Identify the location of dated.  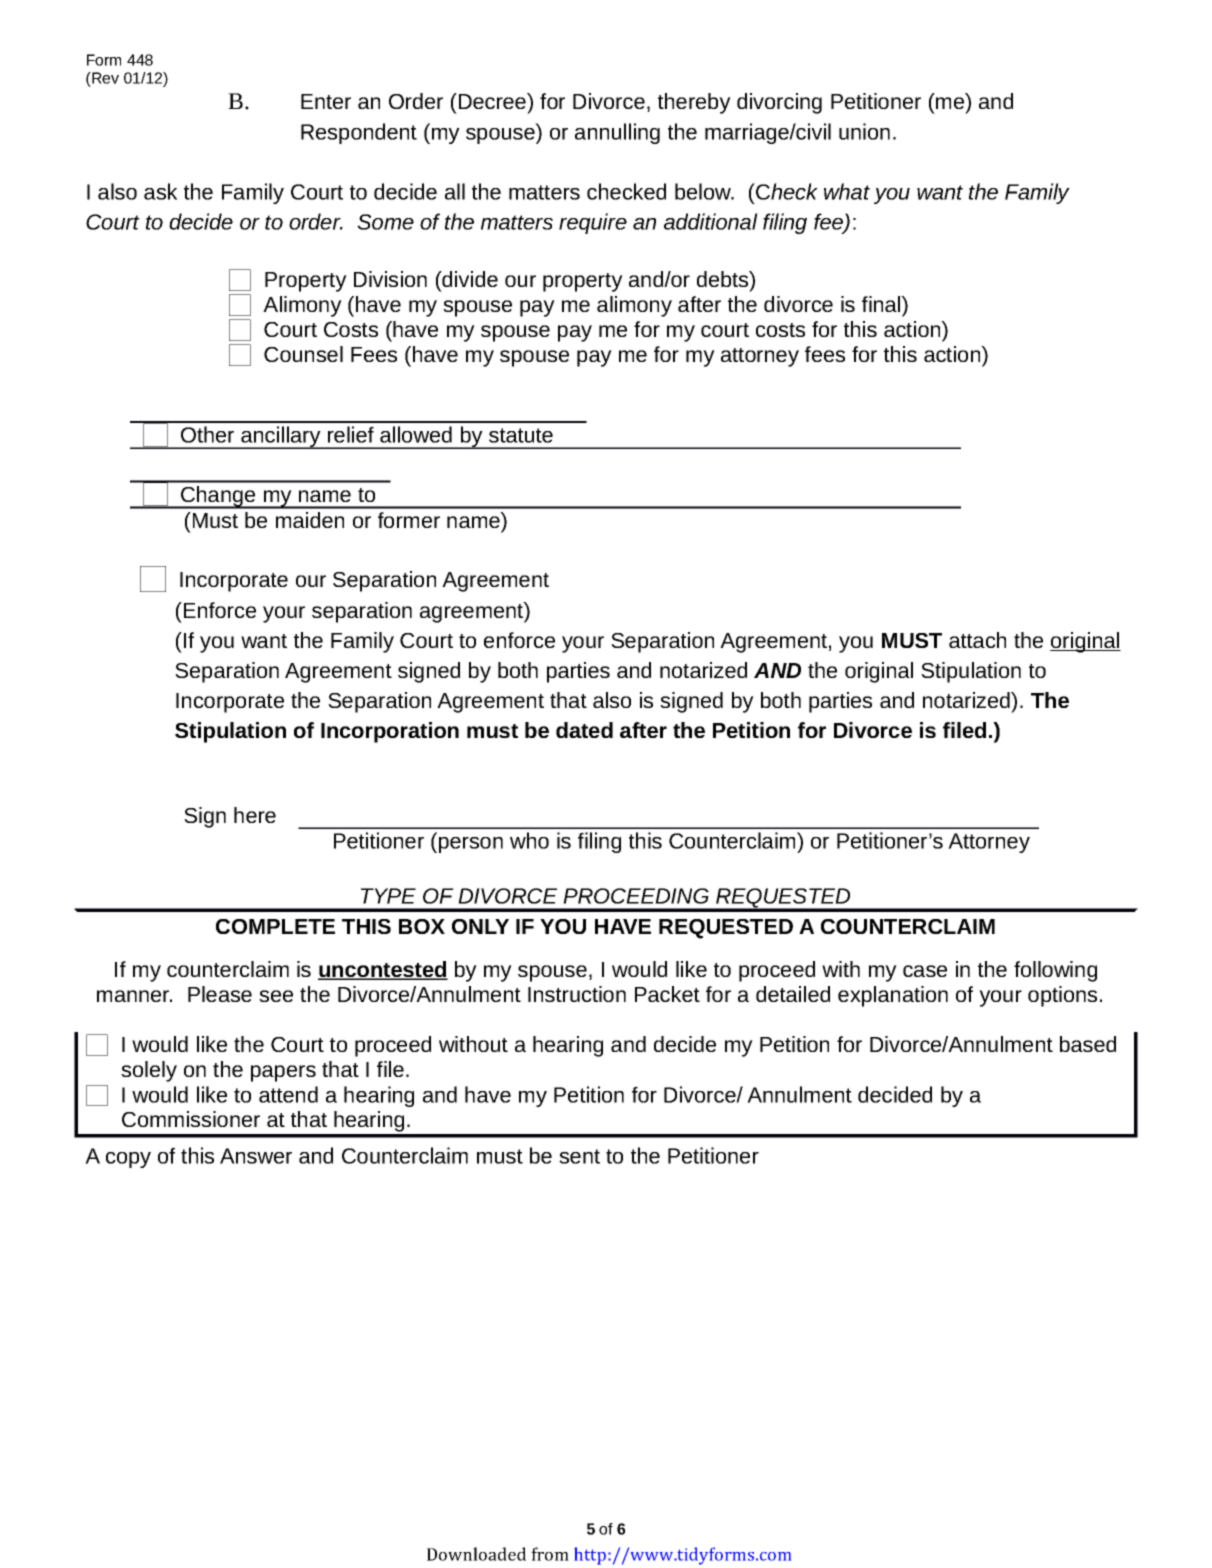
(584, 730).
